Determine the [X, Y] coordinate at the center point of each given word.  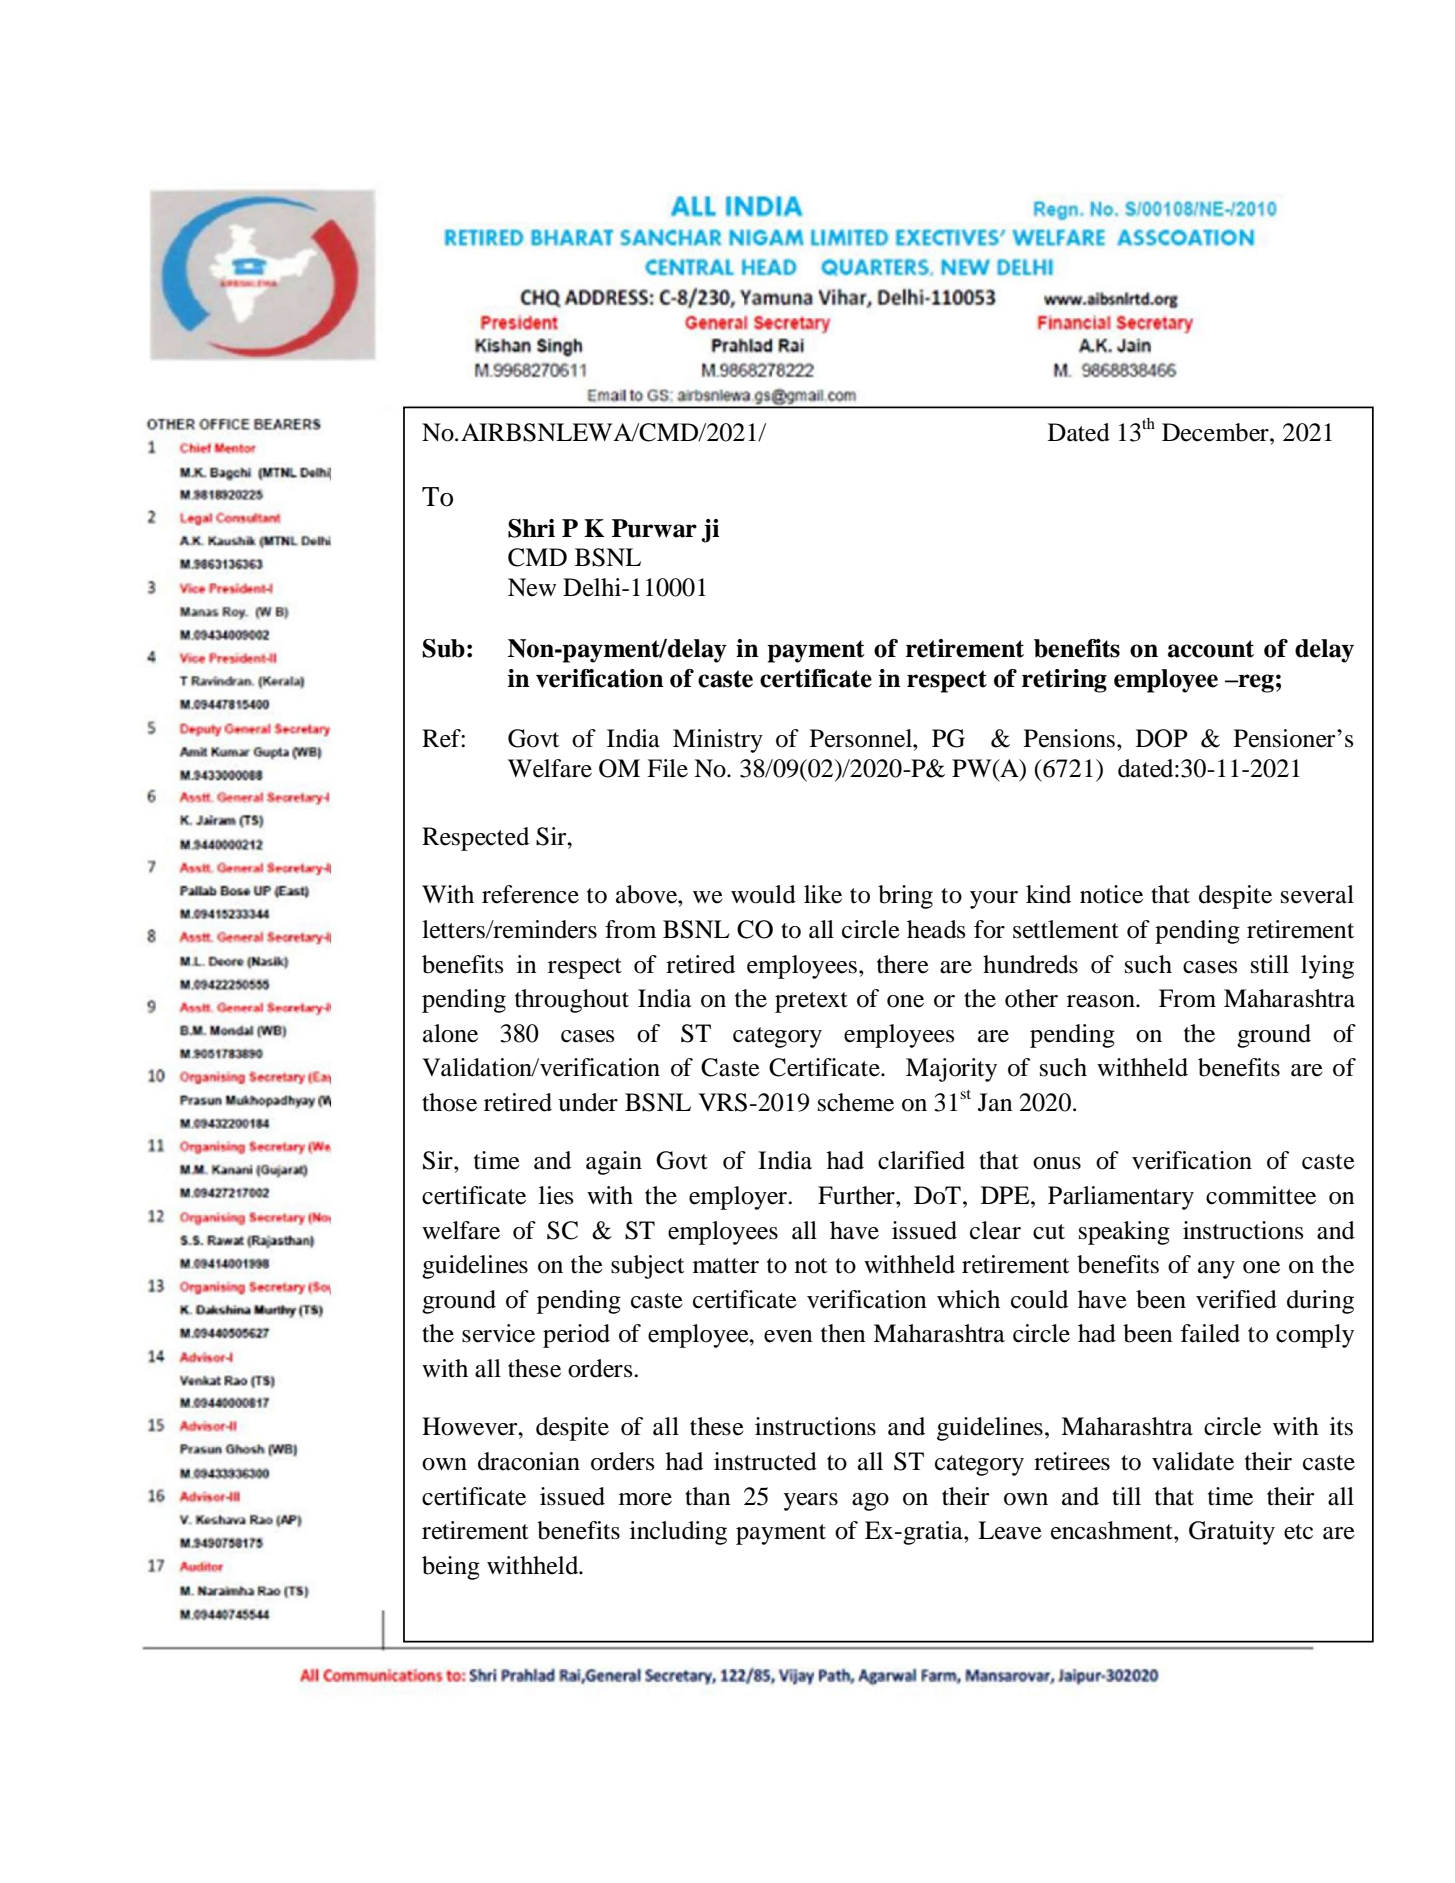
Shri [531, 528]
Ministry [718, 741]
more [645, 1499]
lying [1327, 967]
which [968, 1299]
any [1216, 1270]
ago [870, 1502]
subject [647, 1267]
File [667, 768]
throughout [572, 1001]
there [903, 964]
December [1216, 432]
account [1211, 649]
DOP [1162, 738]
